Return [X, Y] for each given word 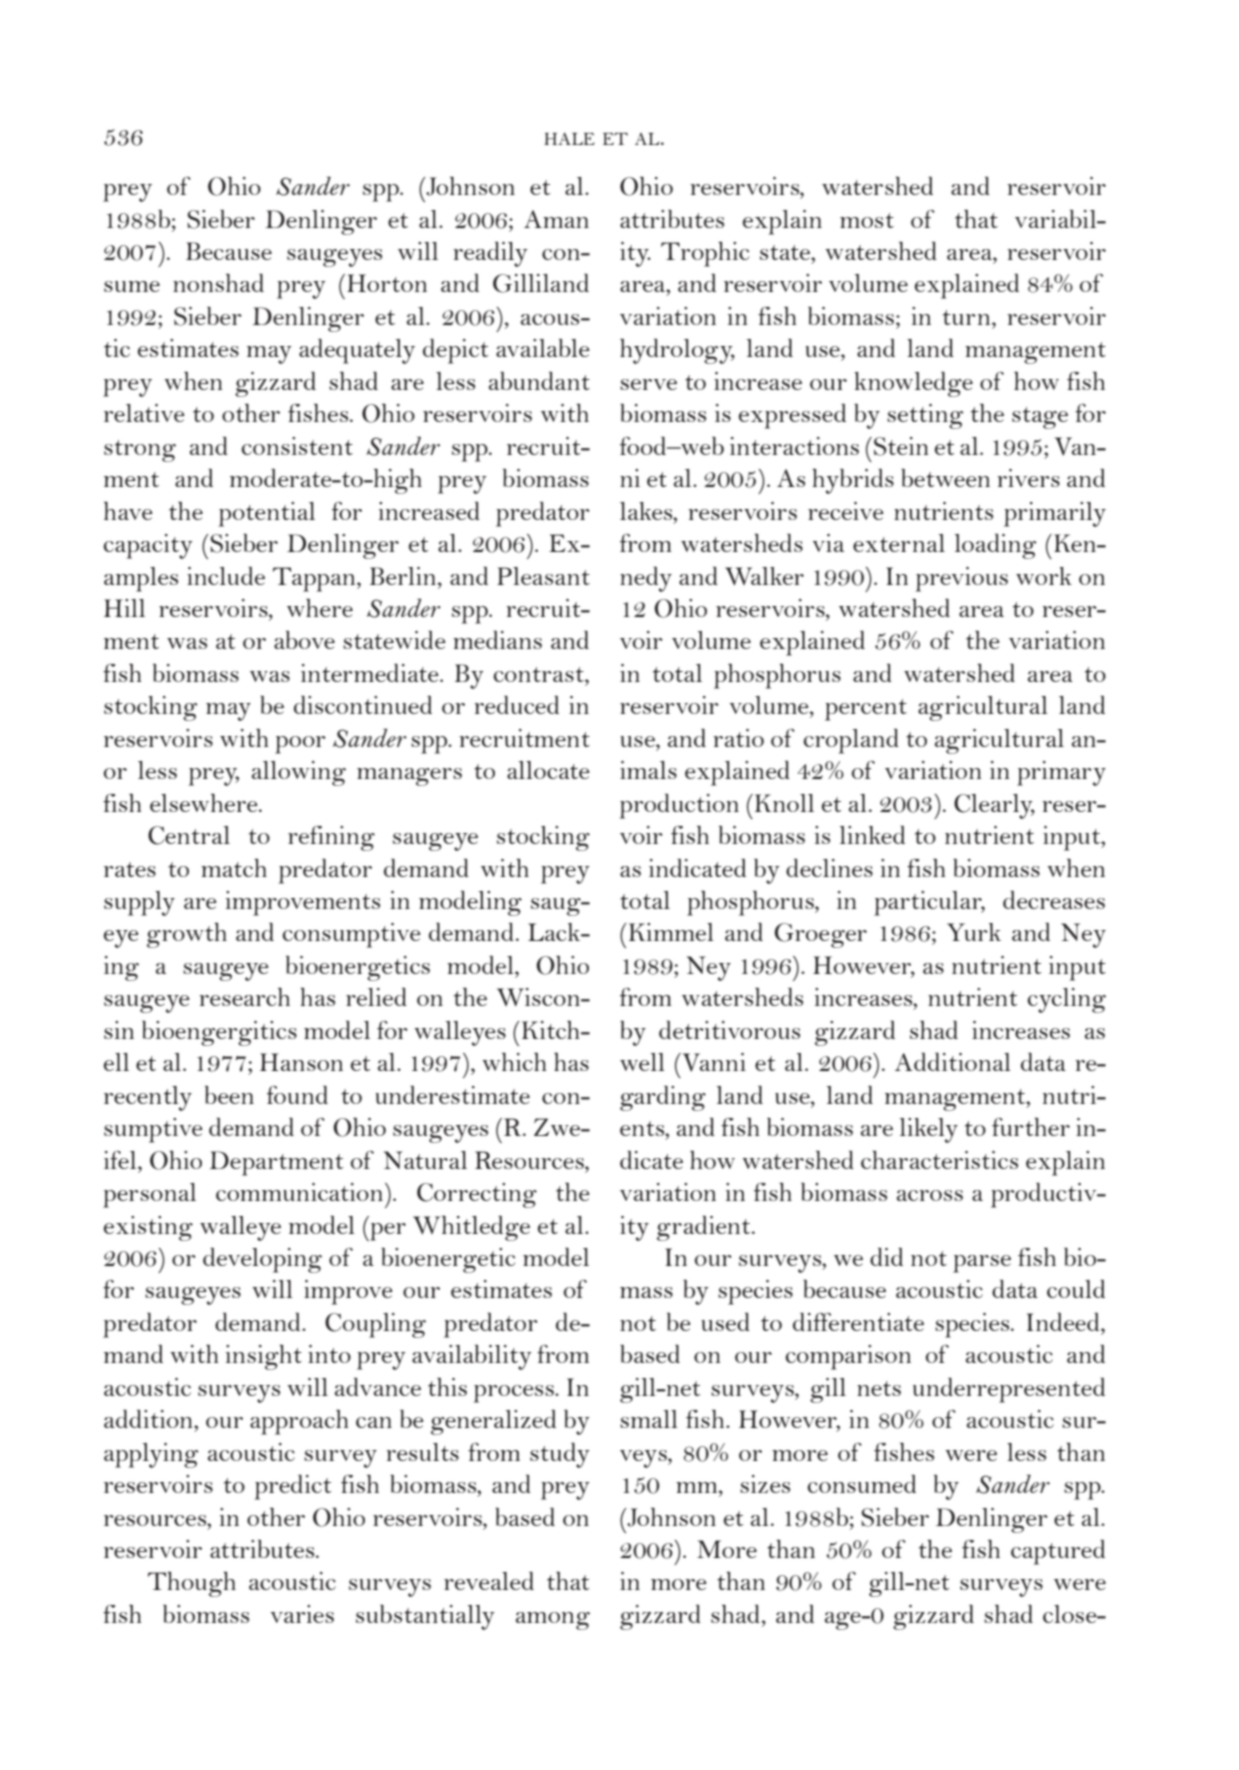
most [867, 220]
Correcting [477, 1195]
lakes [647, 511]
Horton [387, 283]
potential [266, 514]
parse [982, 1264]
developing [262, 1260]
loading [995, 546]
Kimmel [670, 932]
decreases [1054, 900]
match [234, 868]
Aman [556, 219]
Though [192, 1584]
